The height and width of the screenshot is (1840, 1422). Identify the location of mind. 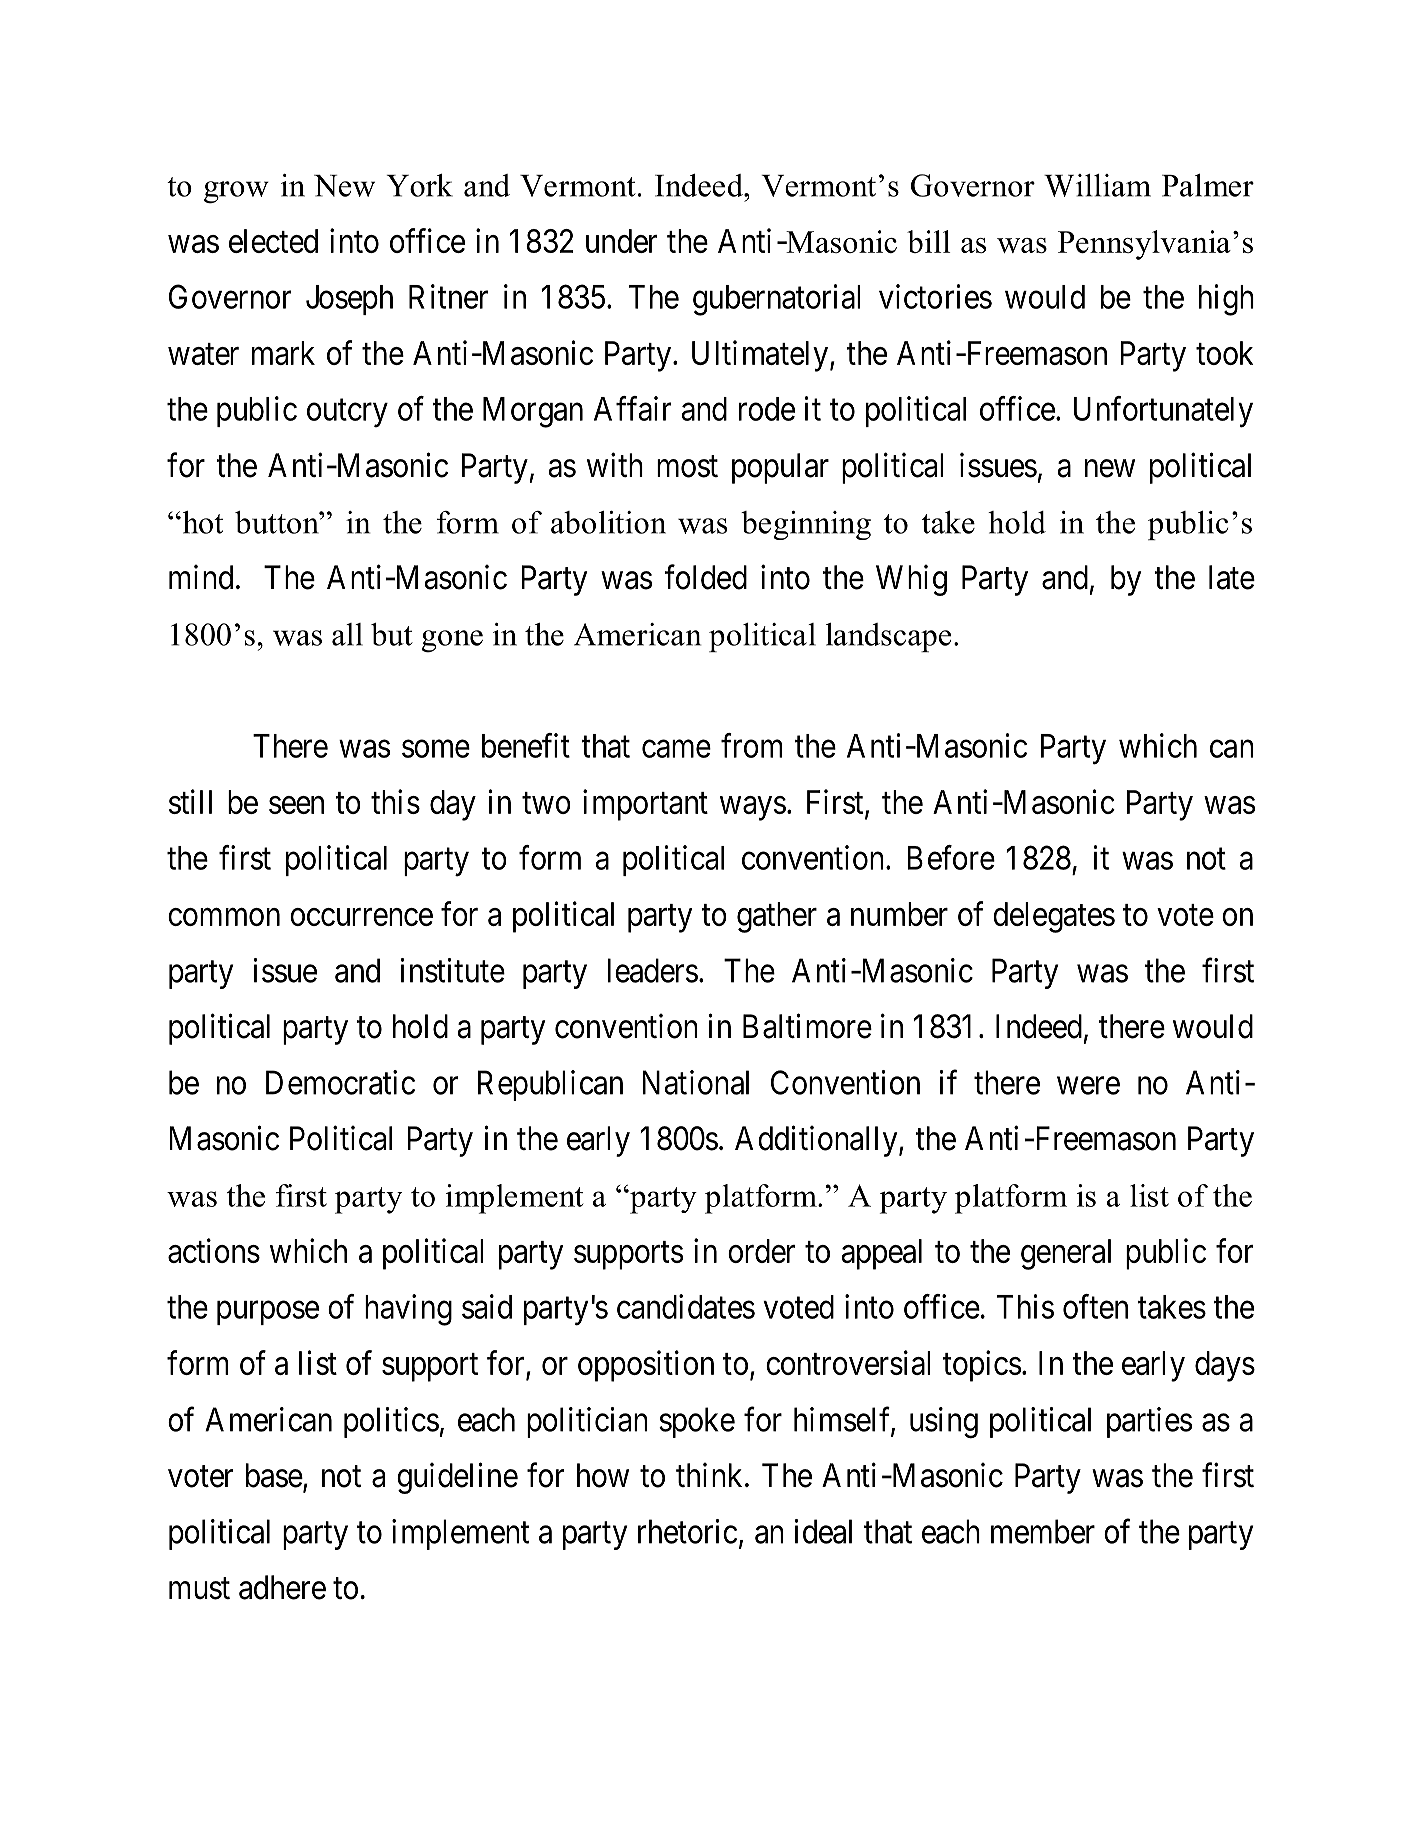
(201, 577).
